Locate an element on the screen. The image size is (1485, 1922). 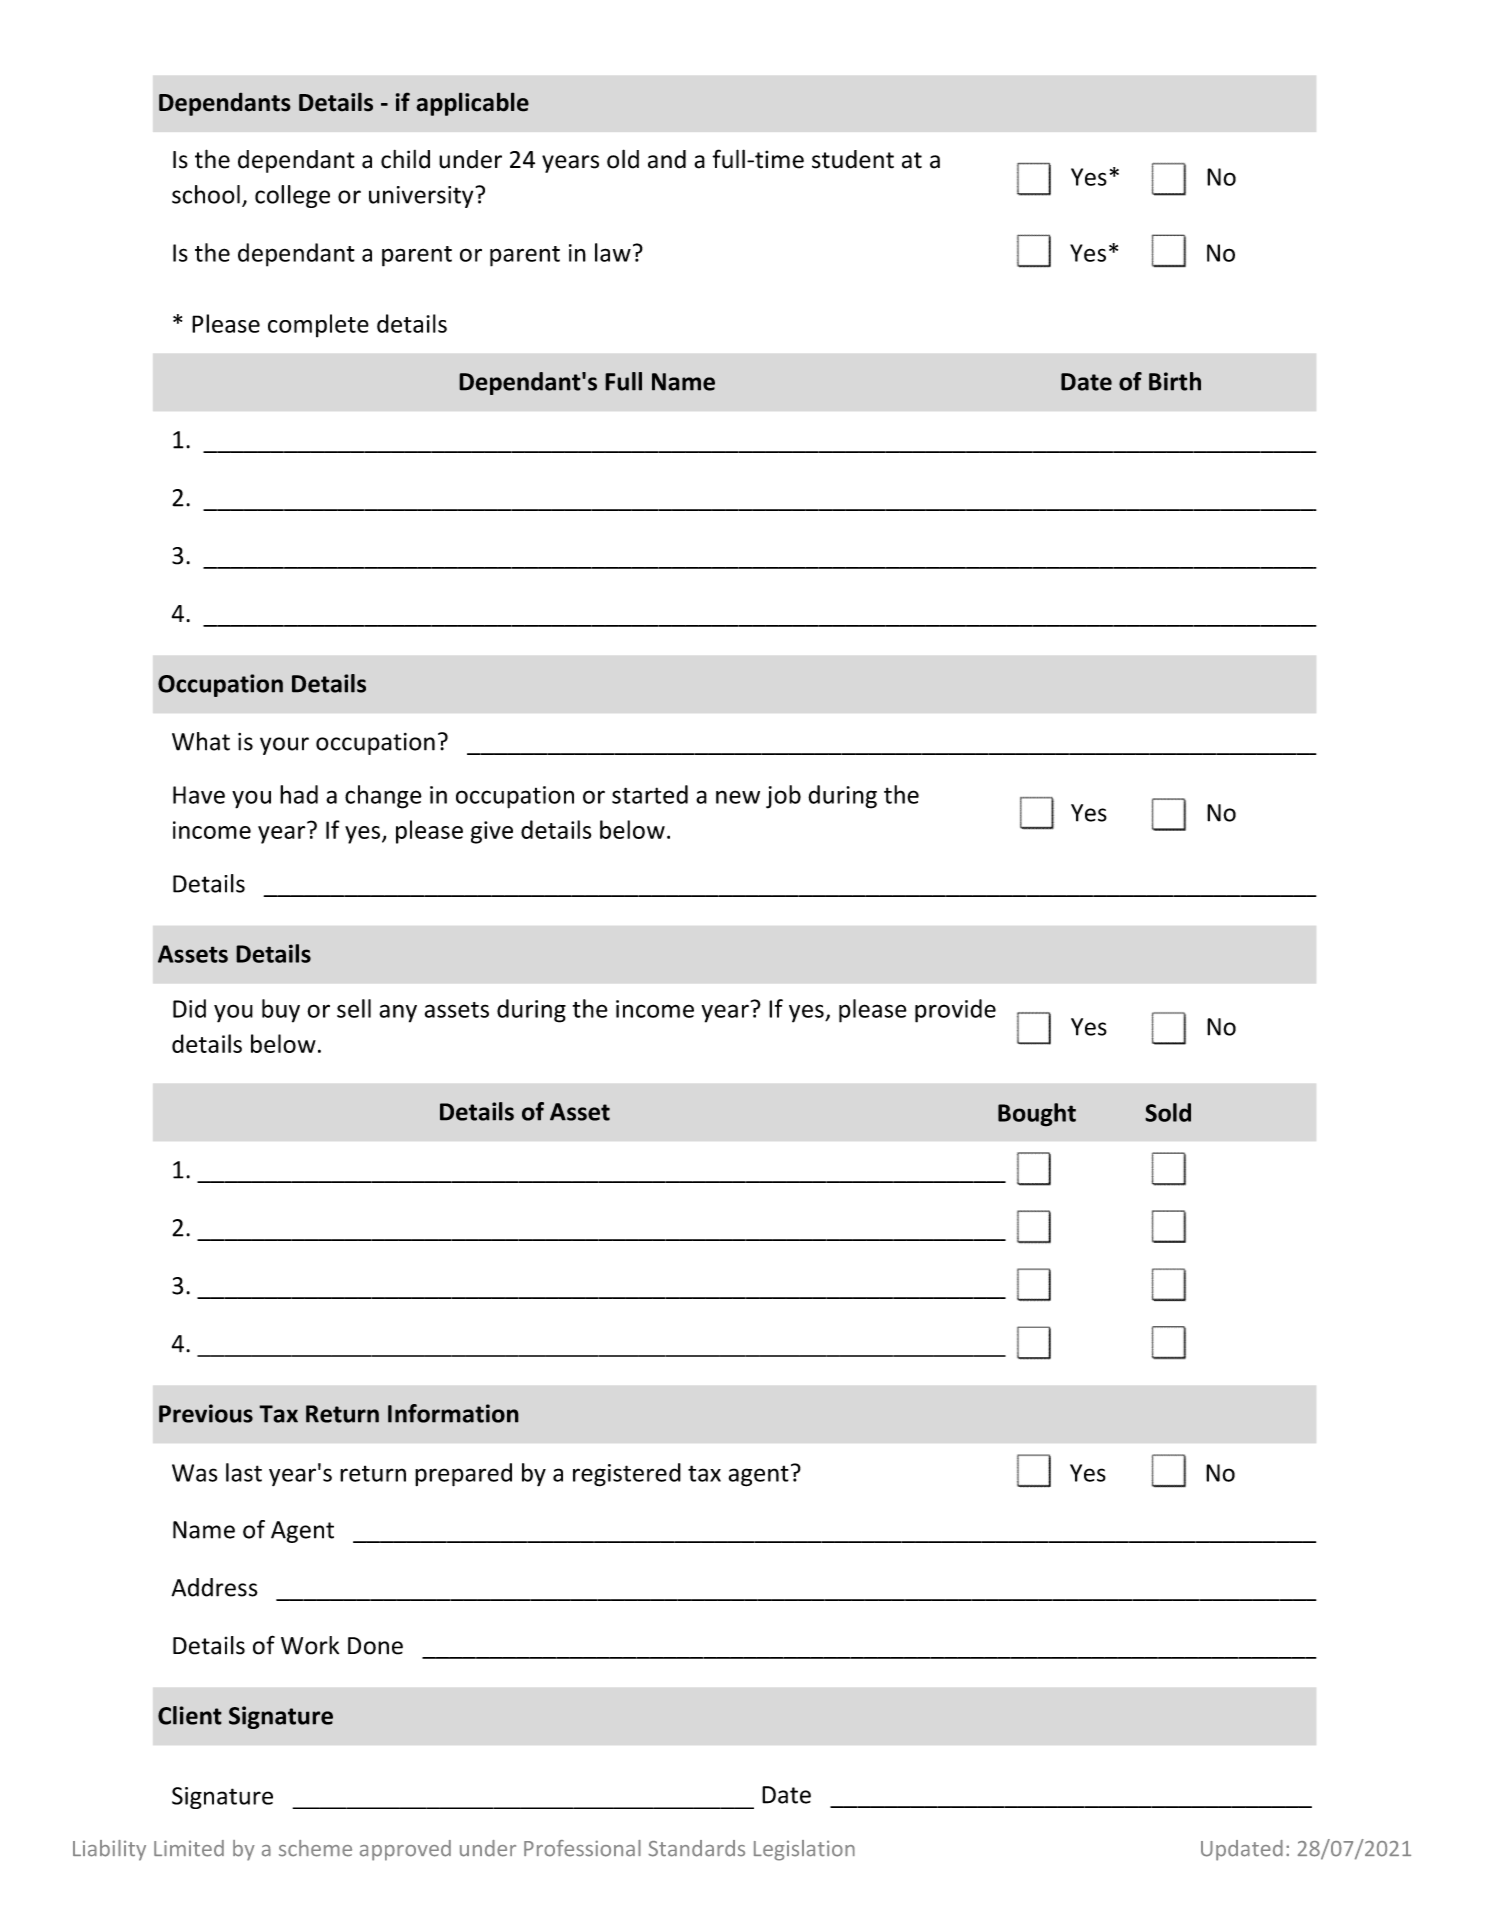
school is located at coordinates (206, 194).
